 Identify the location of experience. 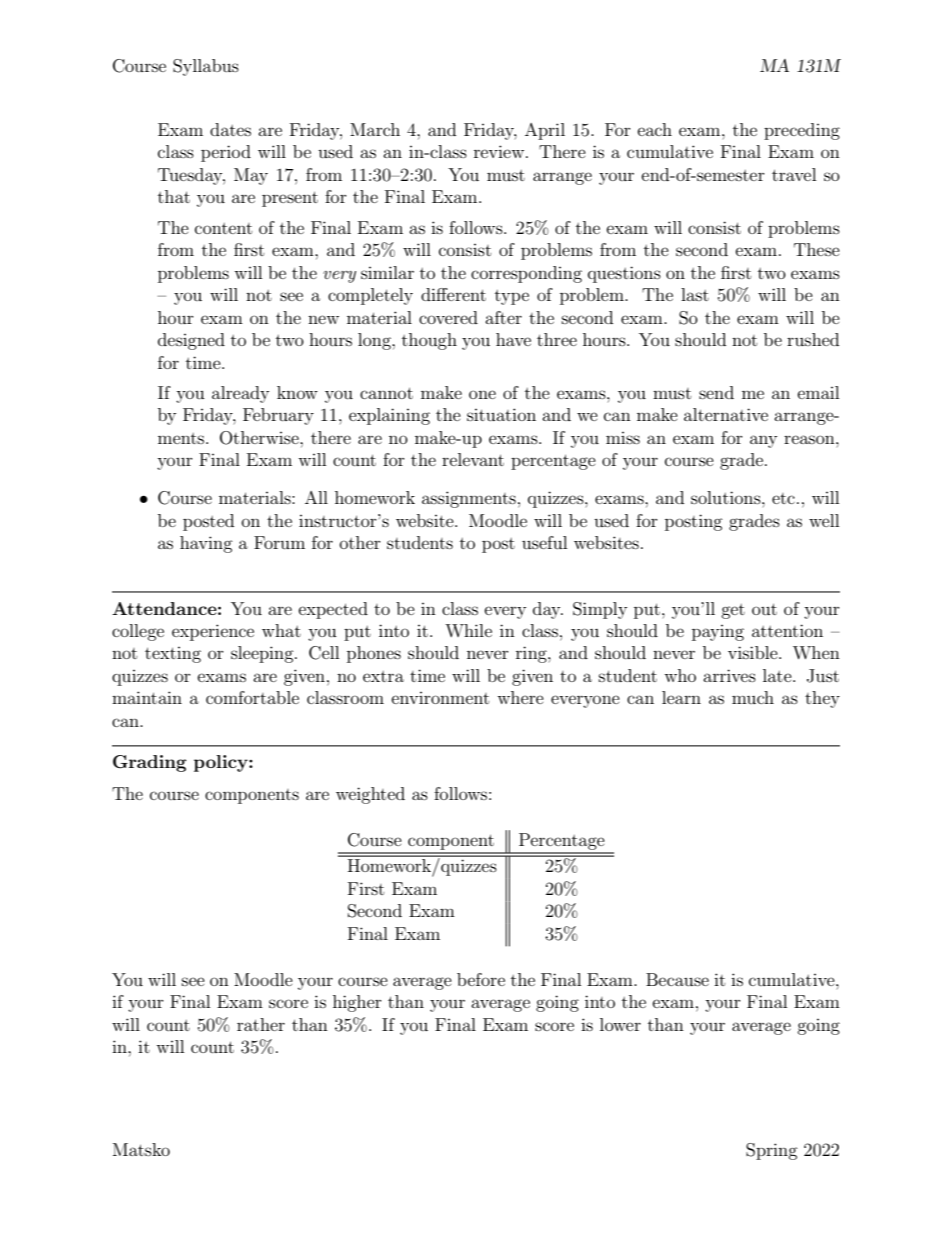
(213, 632).
